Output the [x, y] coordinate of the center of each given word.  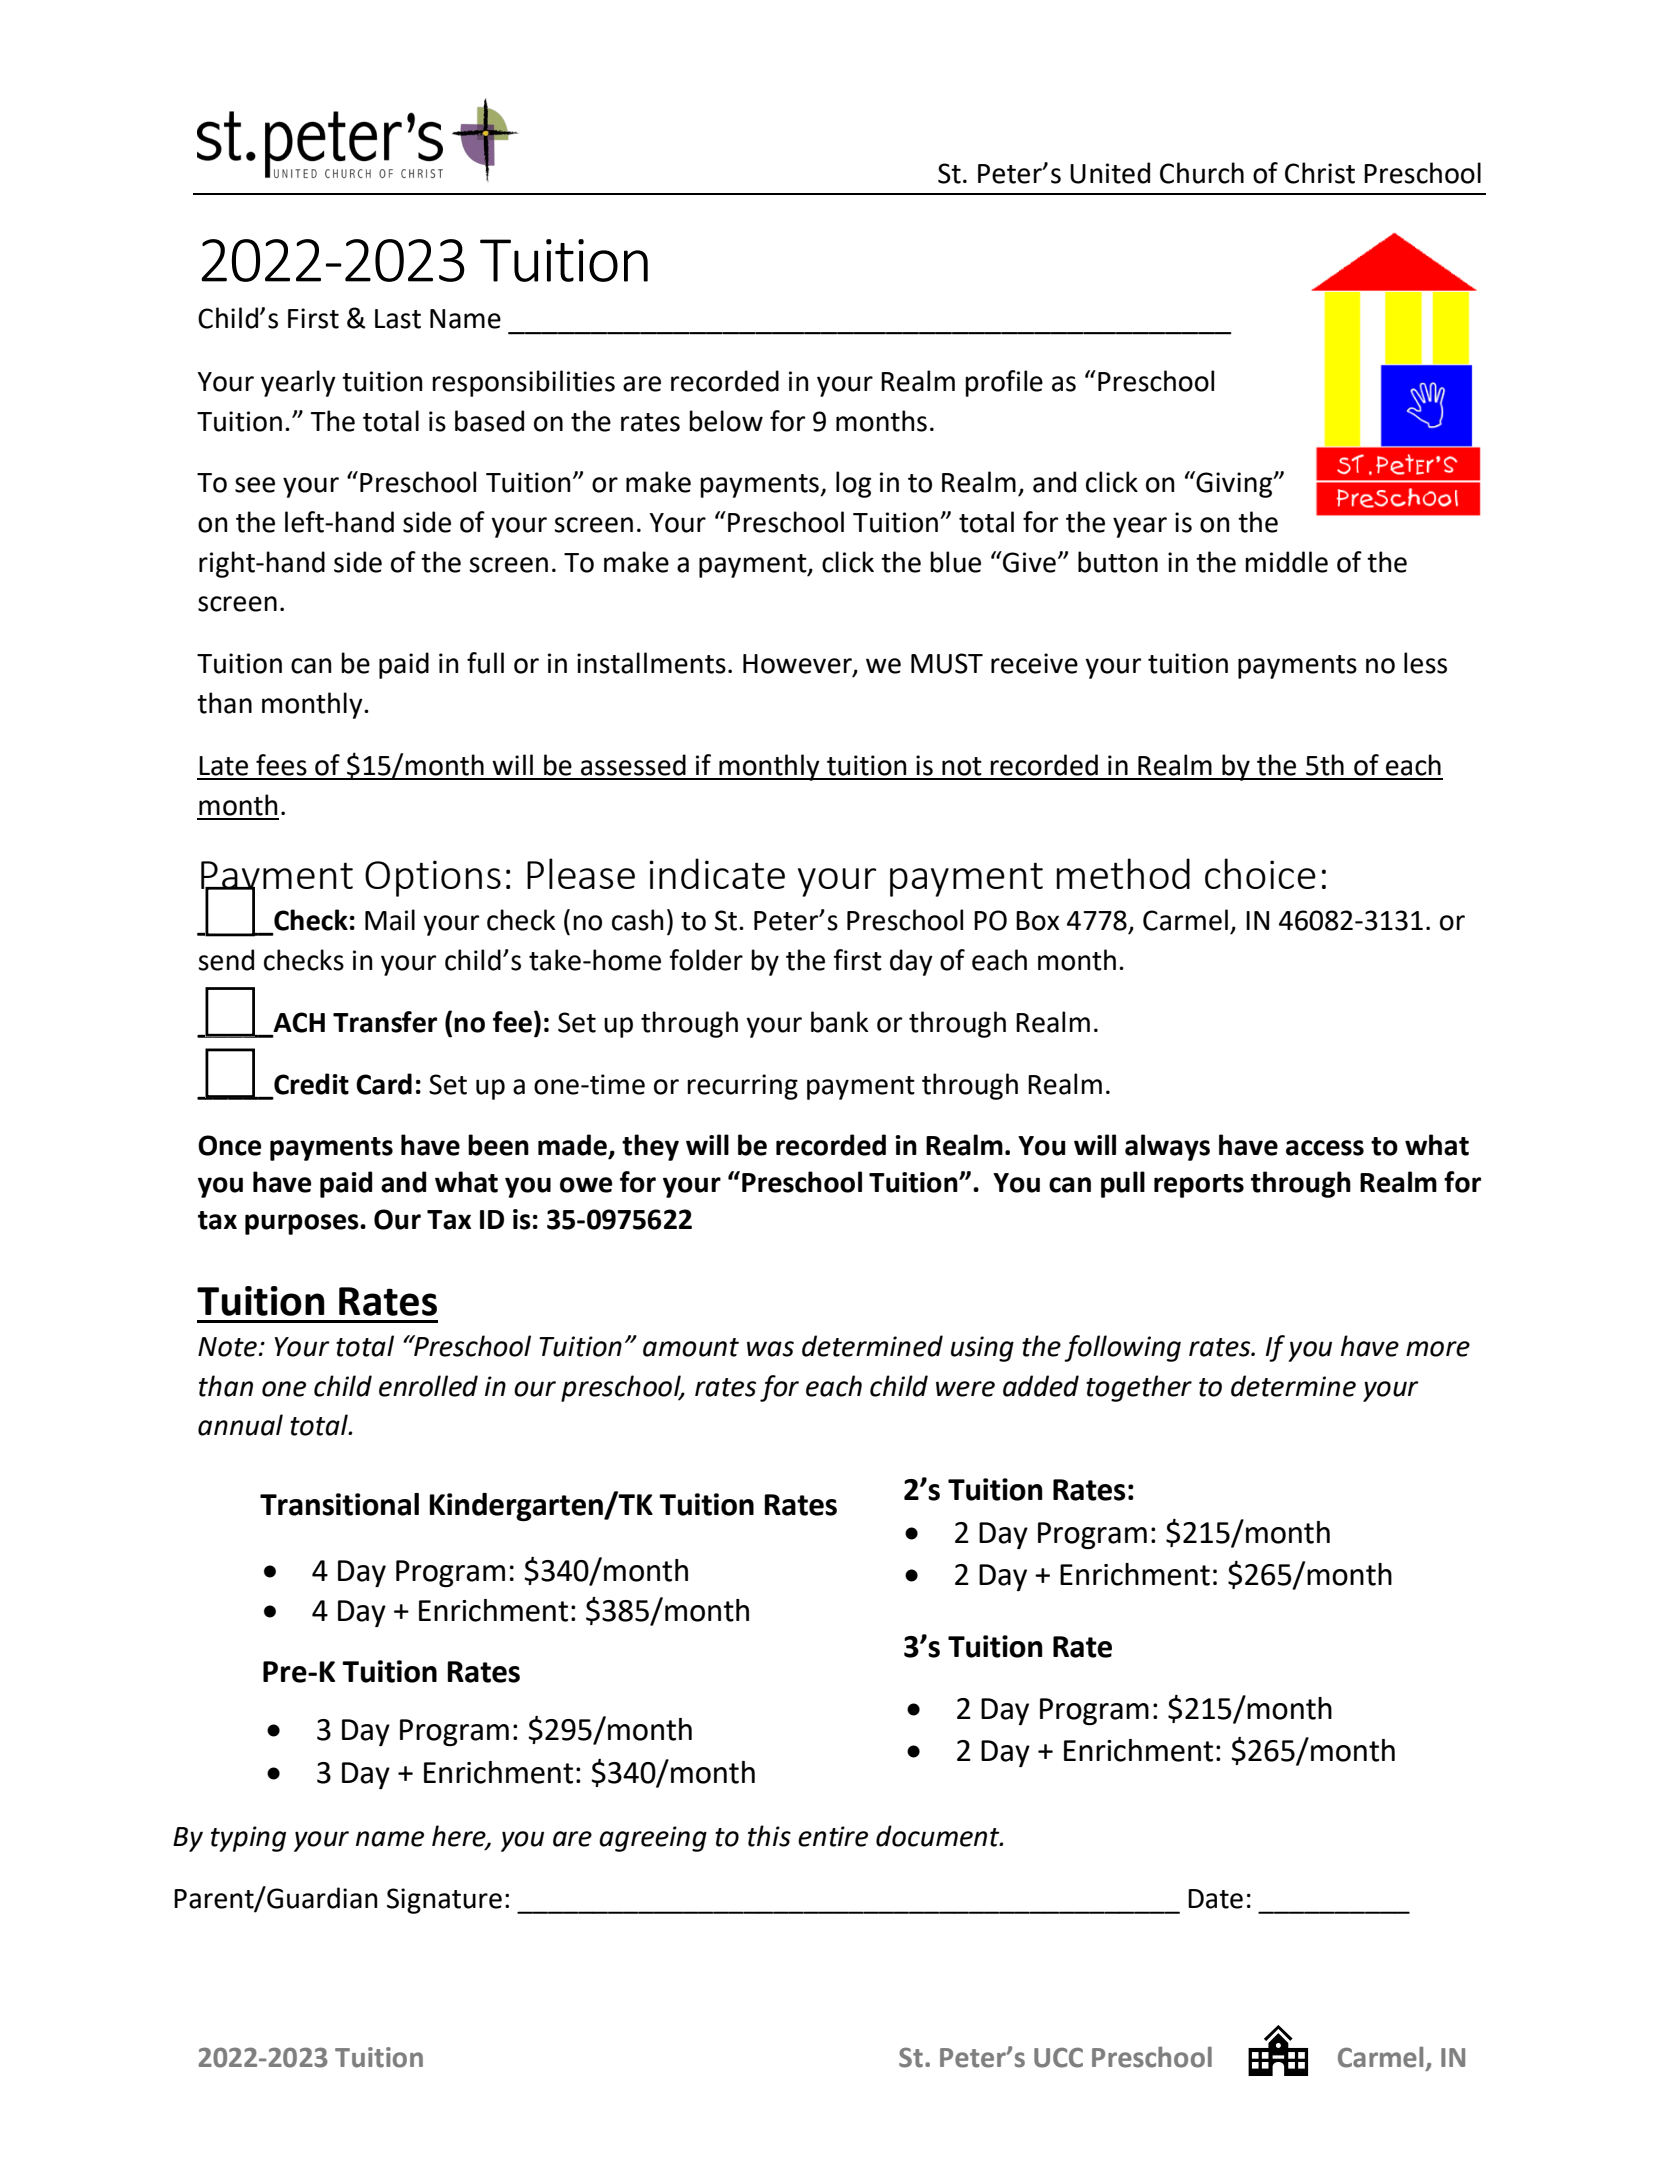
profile [1004, 383]
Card [384, 1084]
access [1325, 1148]
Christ [1320, 173]
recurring [742, 1087]
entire [833, 1836]
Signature [444, 1901]
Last [398, 319]
